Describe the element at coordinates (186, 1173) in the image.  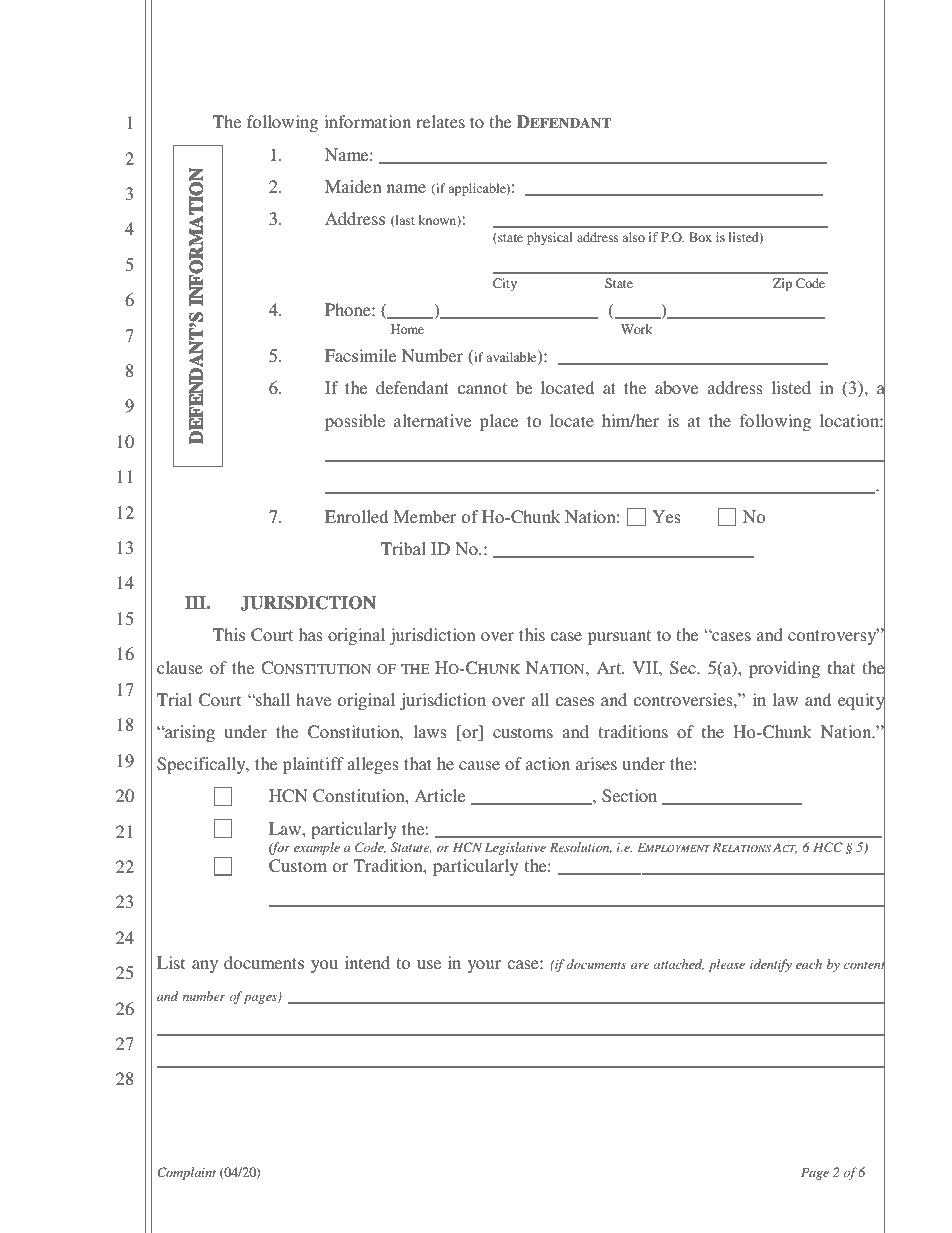
I see `Complaint` at that location.
